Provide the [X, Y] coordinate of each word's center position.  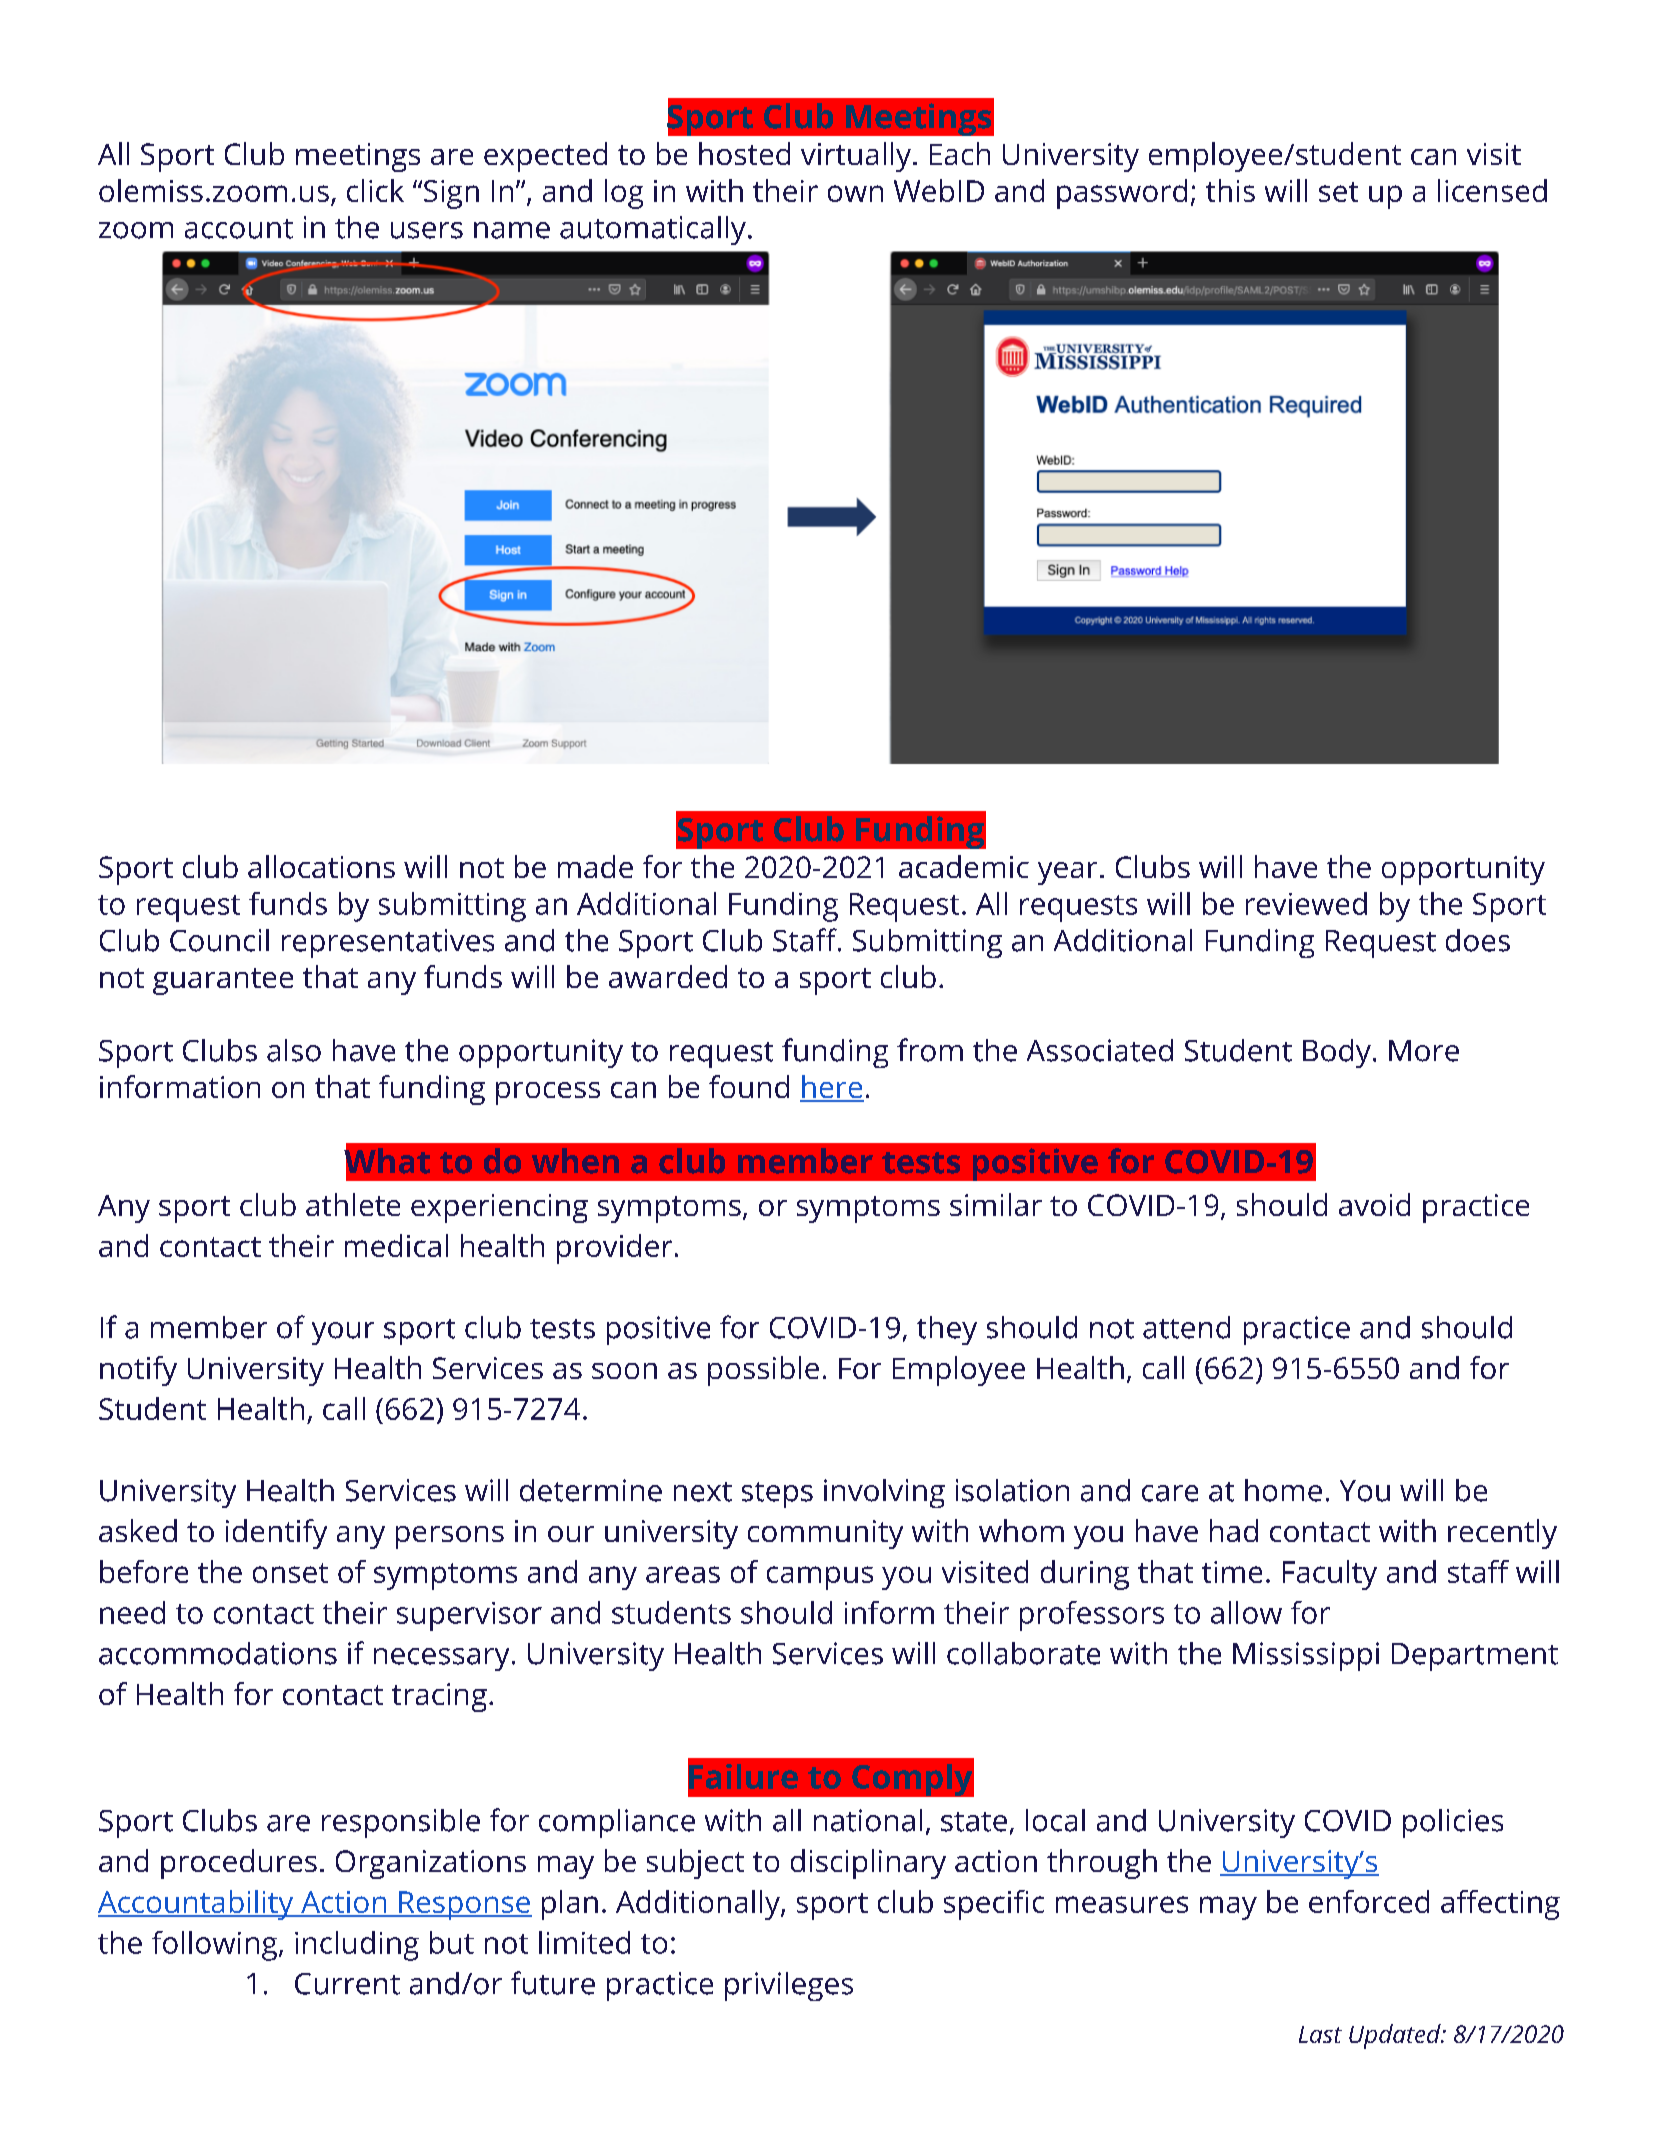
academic [964, 866]
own [855, 193]
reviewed [1306, 903]
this [1230, 190]
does [1478, 940]
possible [763, 1371]
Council [219, 940]
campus [820, 1578]
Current [347, 1984]
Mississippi [1306, 1656]
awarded [668, 976]
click [375, 190]
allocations [321, 866]
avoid [1374, 1204]
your [343, 1333]
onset [290, 1573]
